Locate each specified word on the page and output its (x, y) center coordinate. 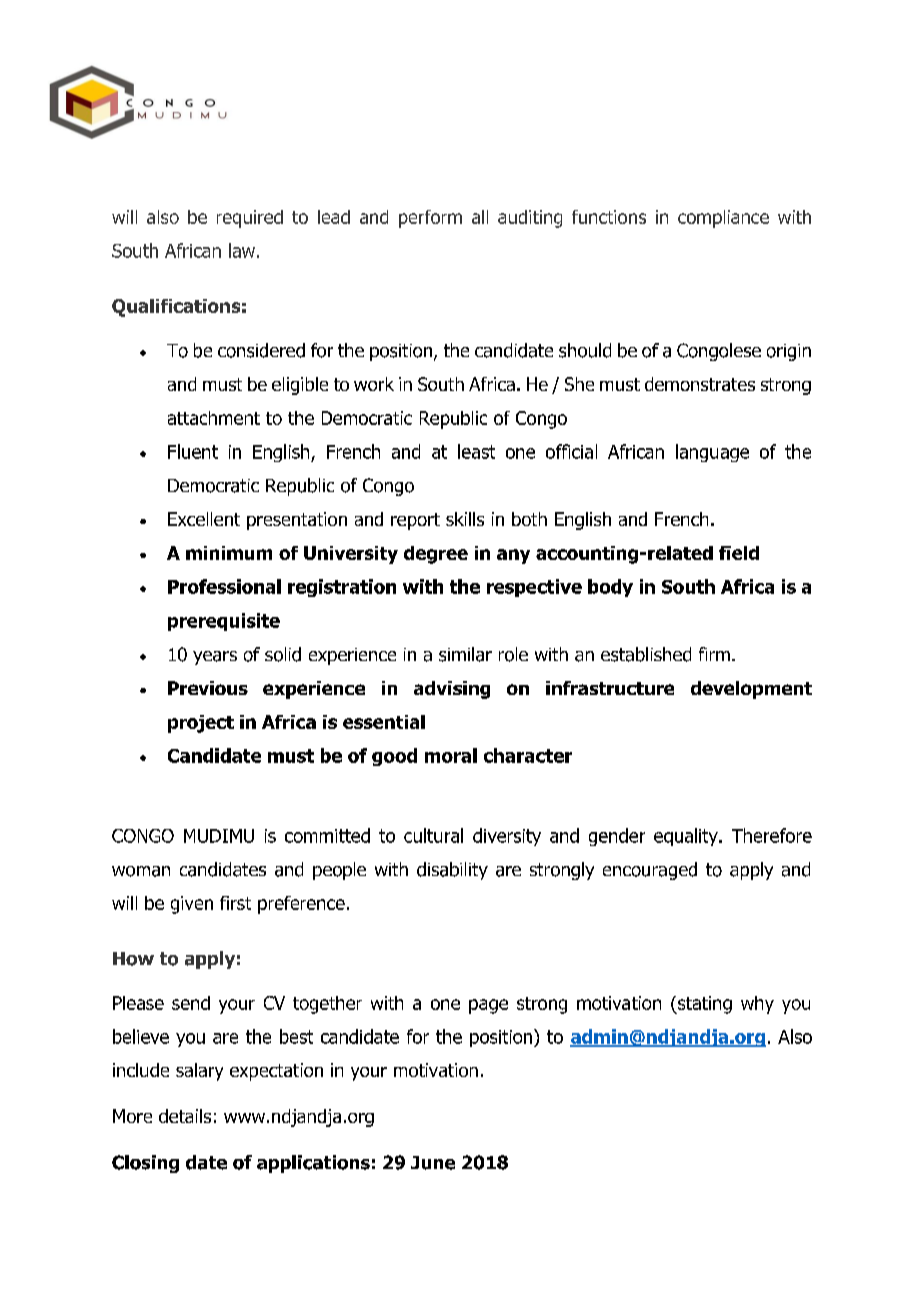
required (250, 219)
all (480, 217)
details (185, 1116)
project (201, 724)
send (191, 1003)
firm (714, 654)
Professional (224, 586)
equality (687, 837)
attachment (214, 418)
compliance (723, 219)
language (712, 453)
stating (704, 1005)
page (488, 1006)
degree (436, 555)
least (476, 451)
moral (451, 755)
